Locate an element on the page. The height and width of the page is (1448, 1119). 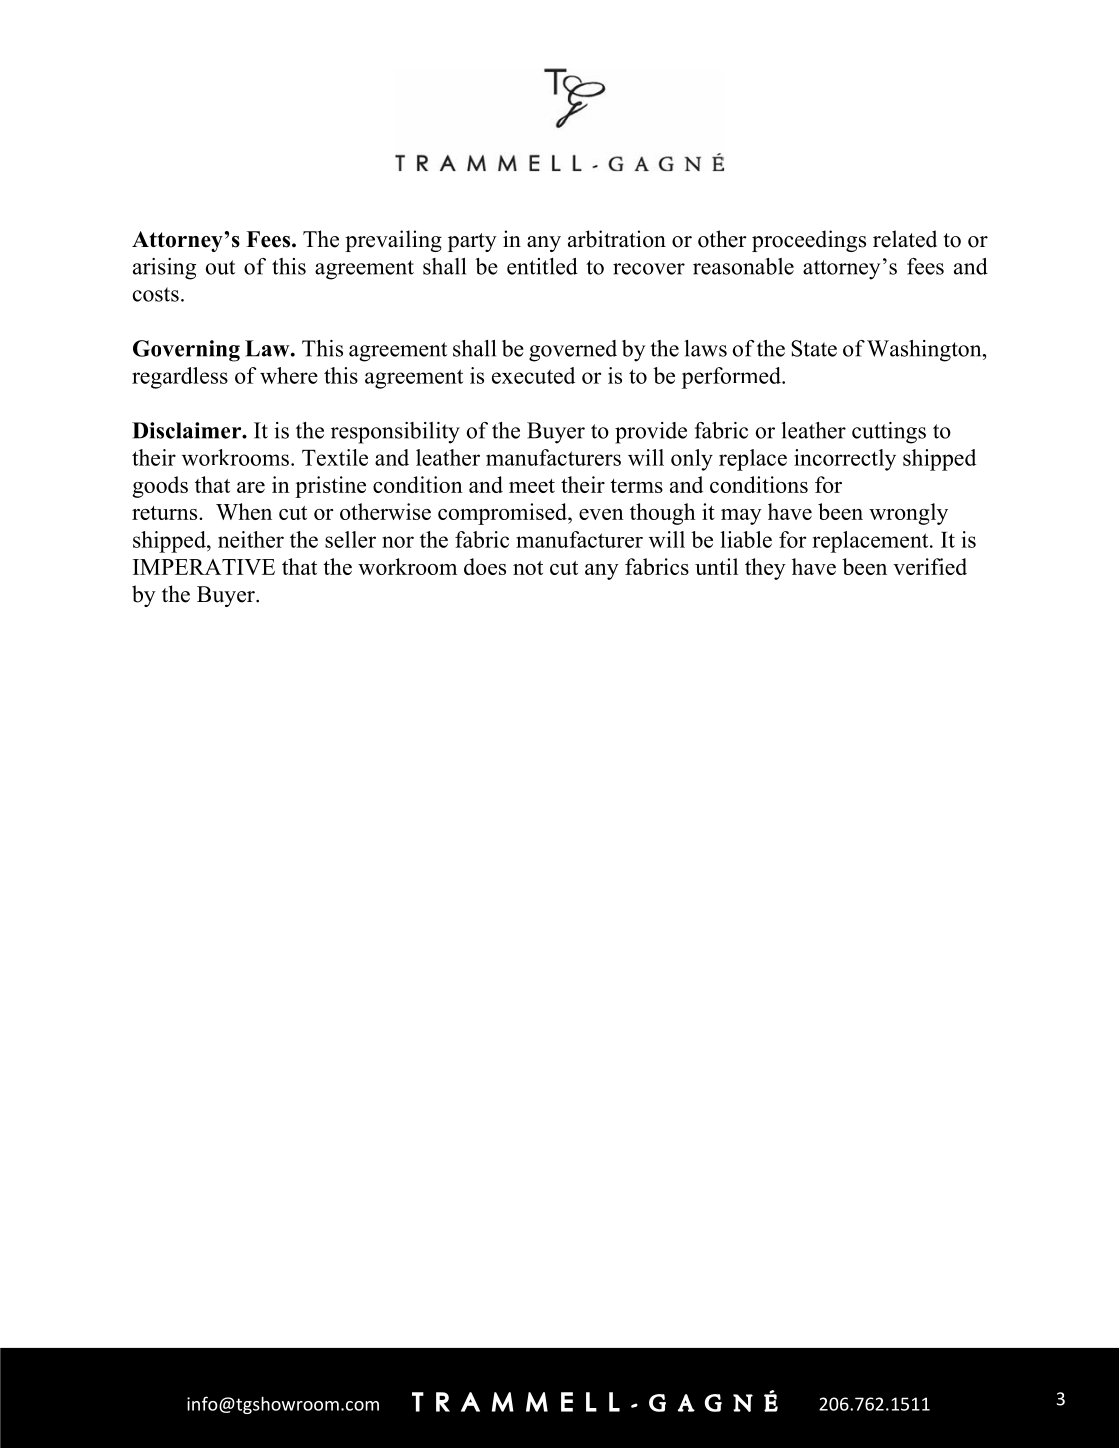
cuttings is located at coordinates (889, 433).
